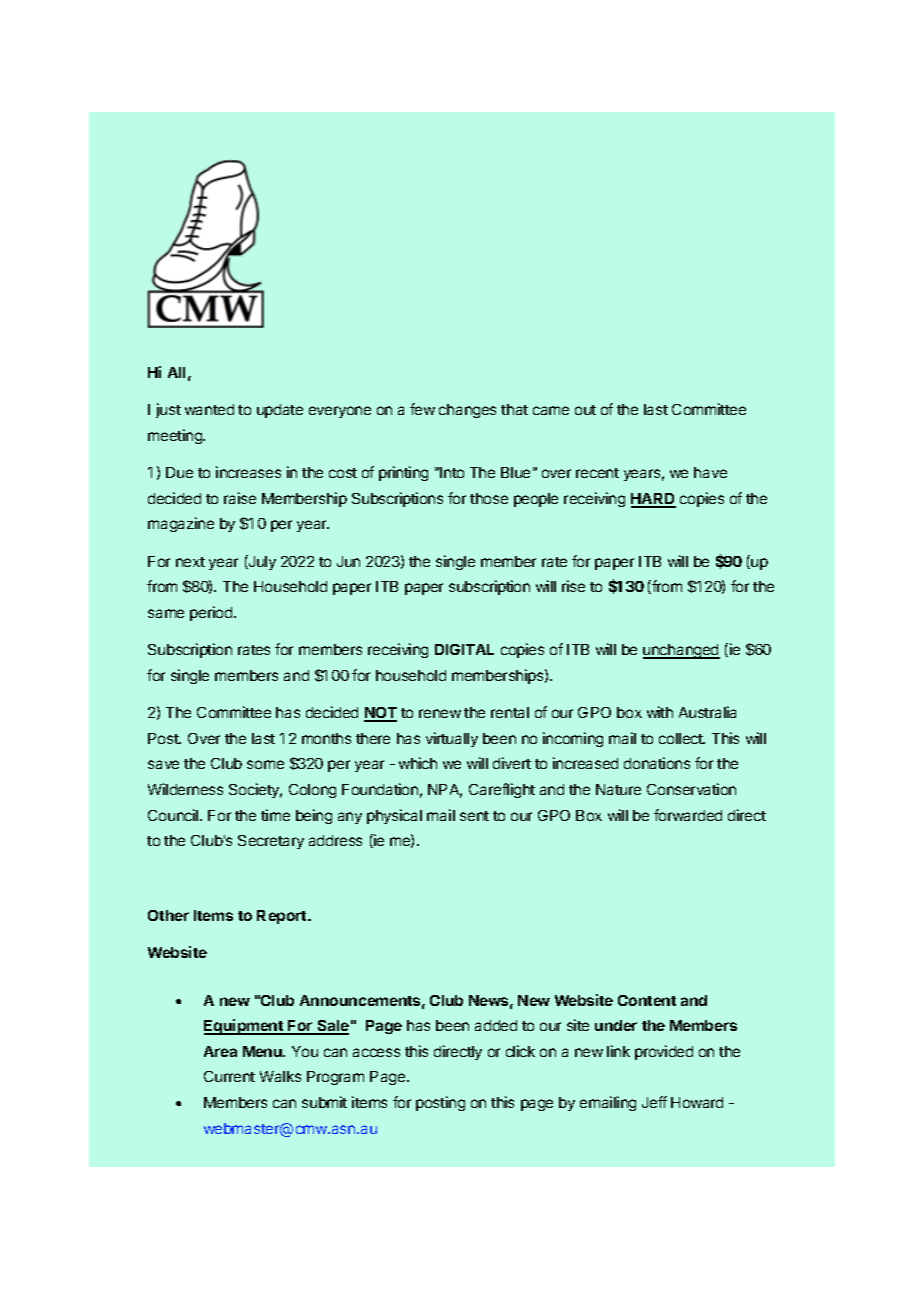 This page has width=924, height=1308. What do you see at coordinates (573, 586) in the page?
I see `rise` at bounding box center [573, 586].
